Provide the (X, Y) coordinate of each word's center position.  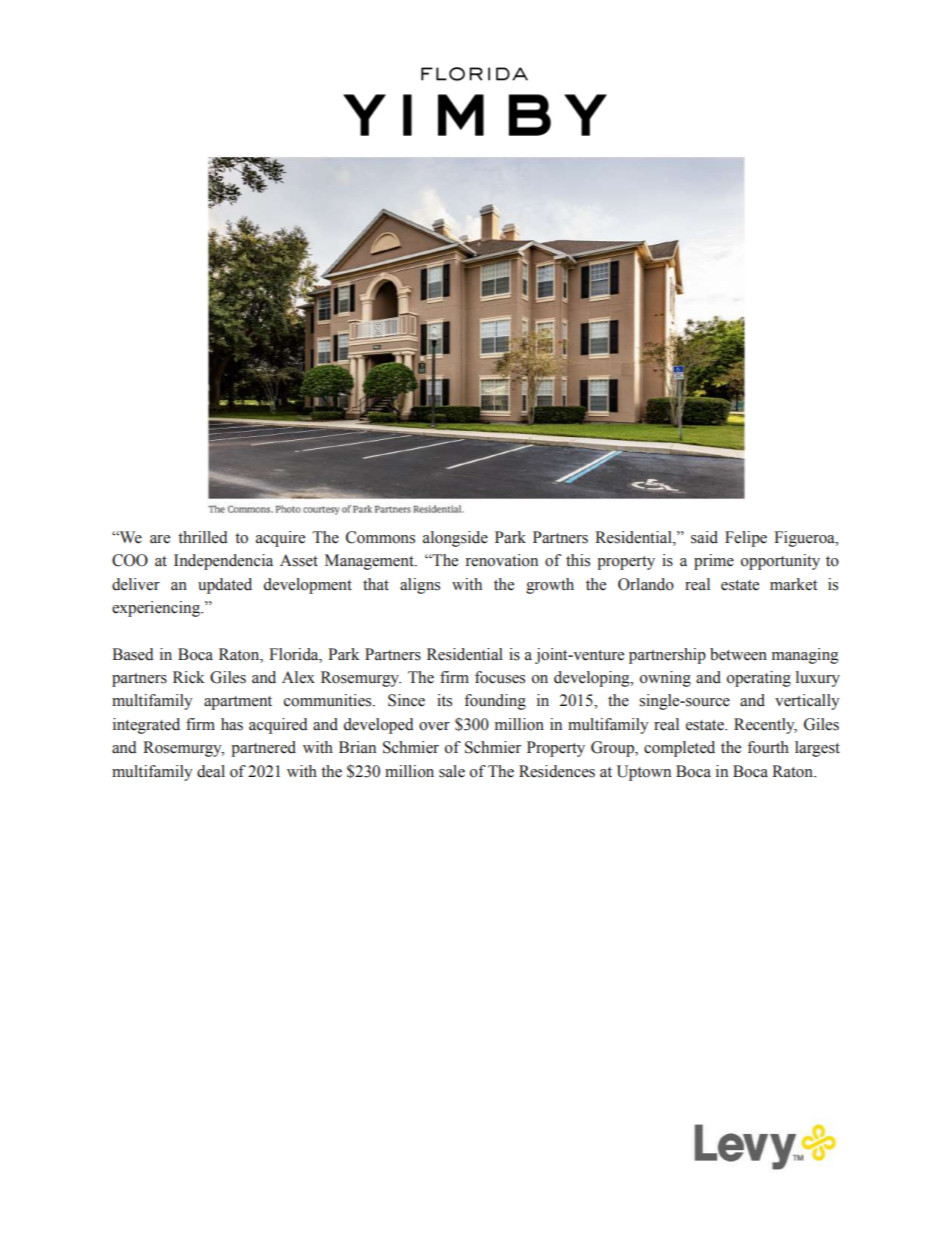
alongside (455, 539)
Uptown (644, 773)
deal (211, 771)
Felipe (746, 539)
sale (452, 771)
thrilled (203, 537)
